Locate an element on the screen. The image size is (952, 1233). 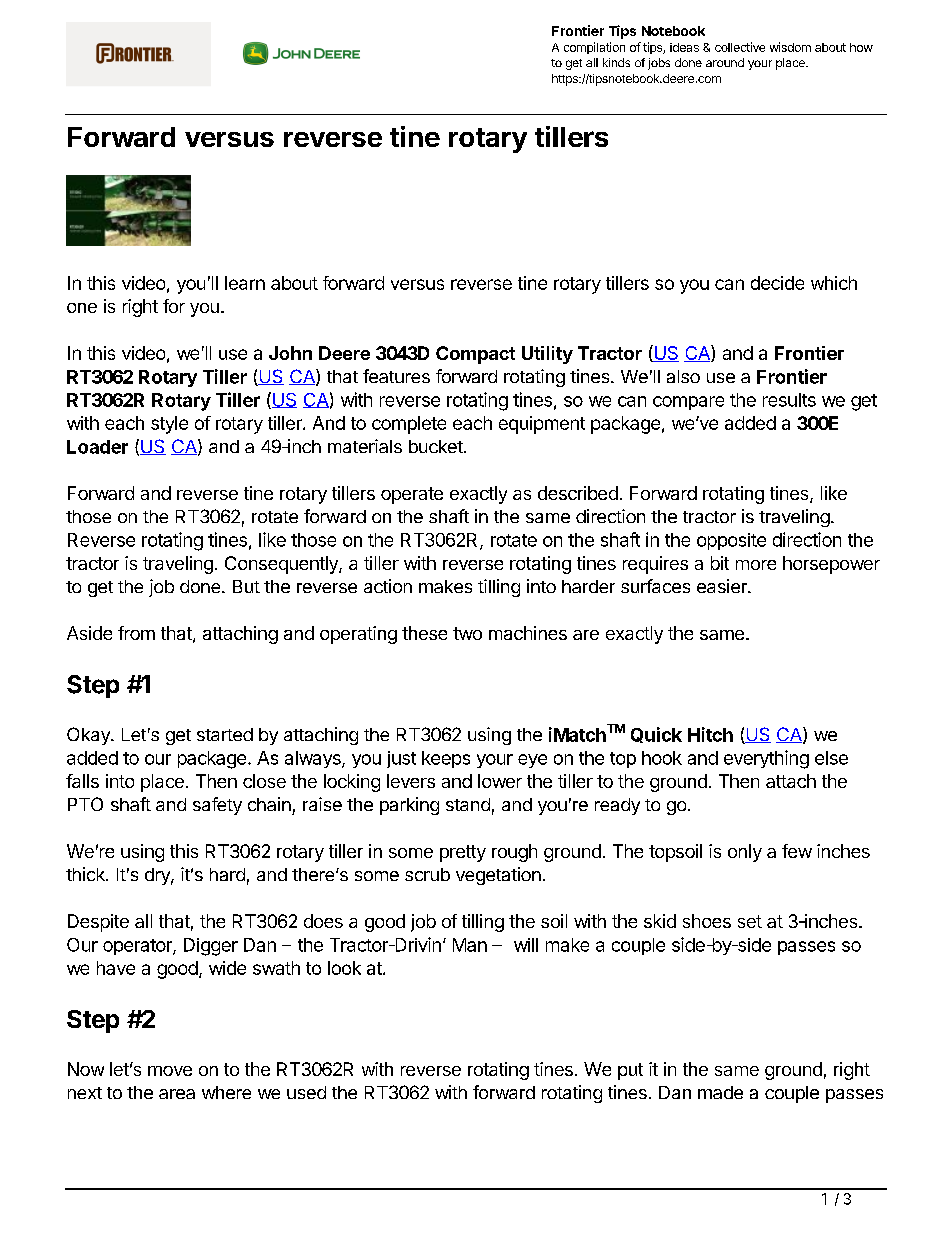
learn is located at coordinates (245, 283).
